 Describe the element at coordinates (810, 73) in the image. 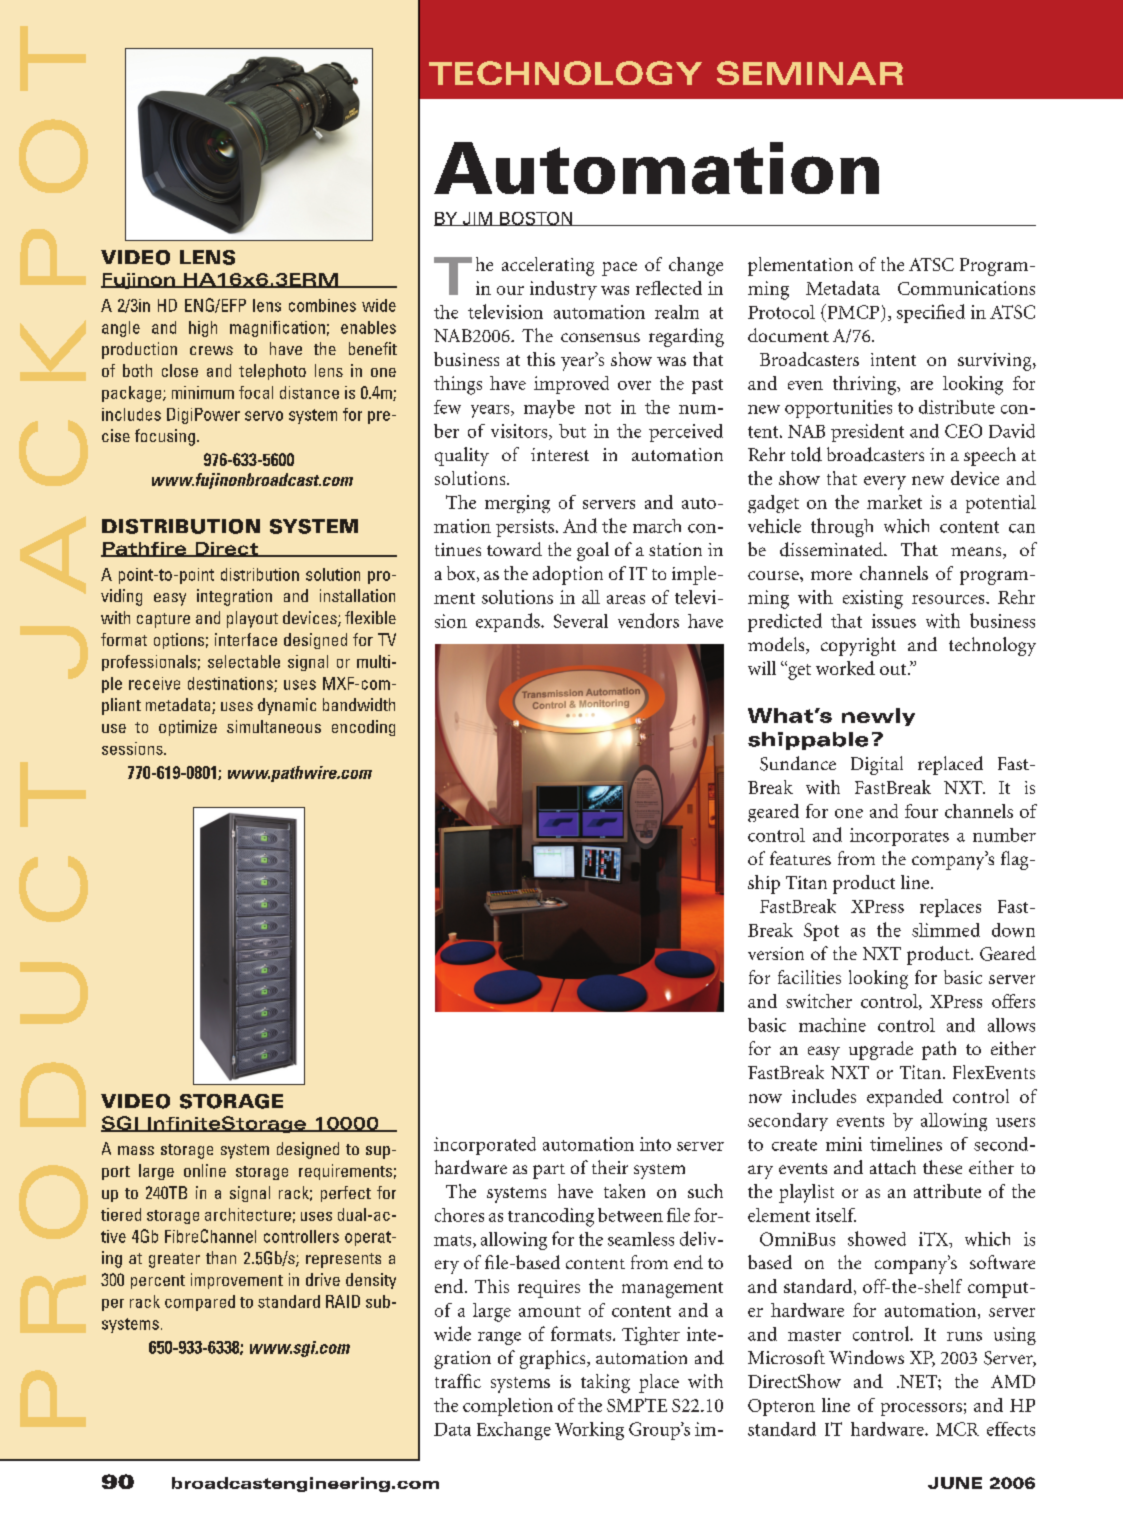

I see `SEMINAR` at that location.
